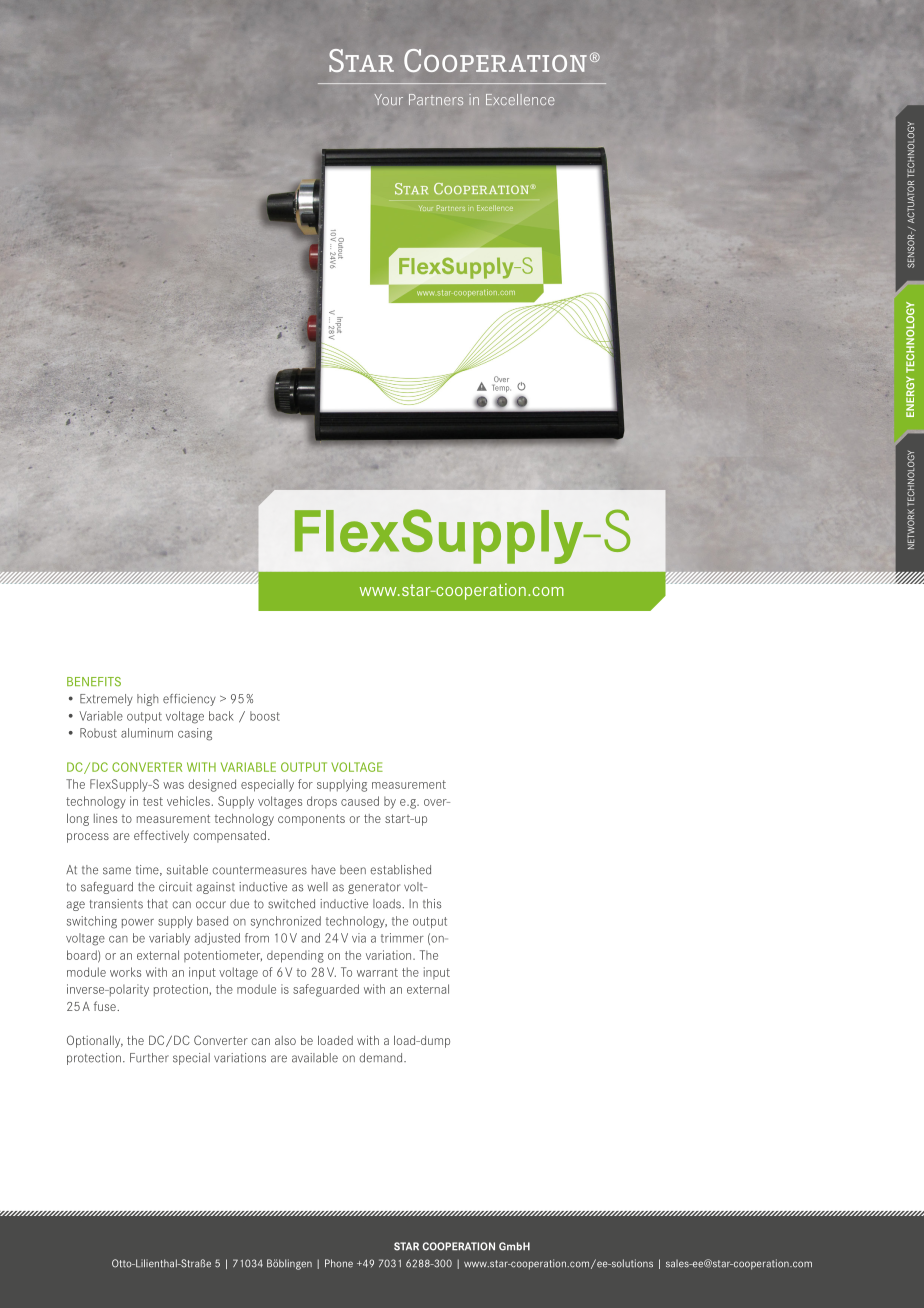 This document has height=1308, width=924. Describe the element at coordinates (315, 1058) in the document. I see `available` at that location.
